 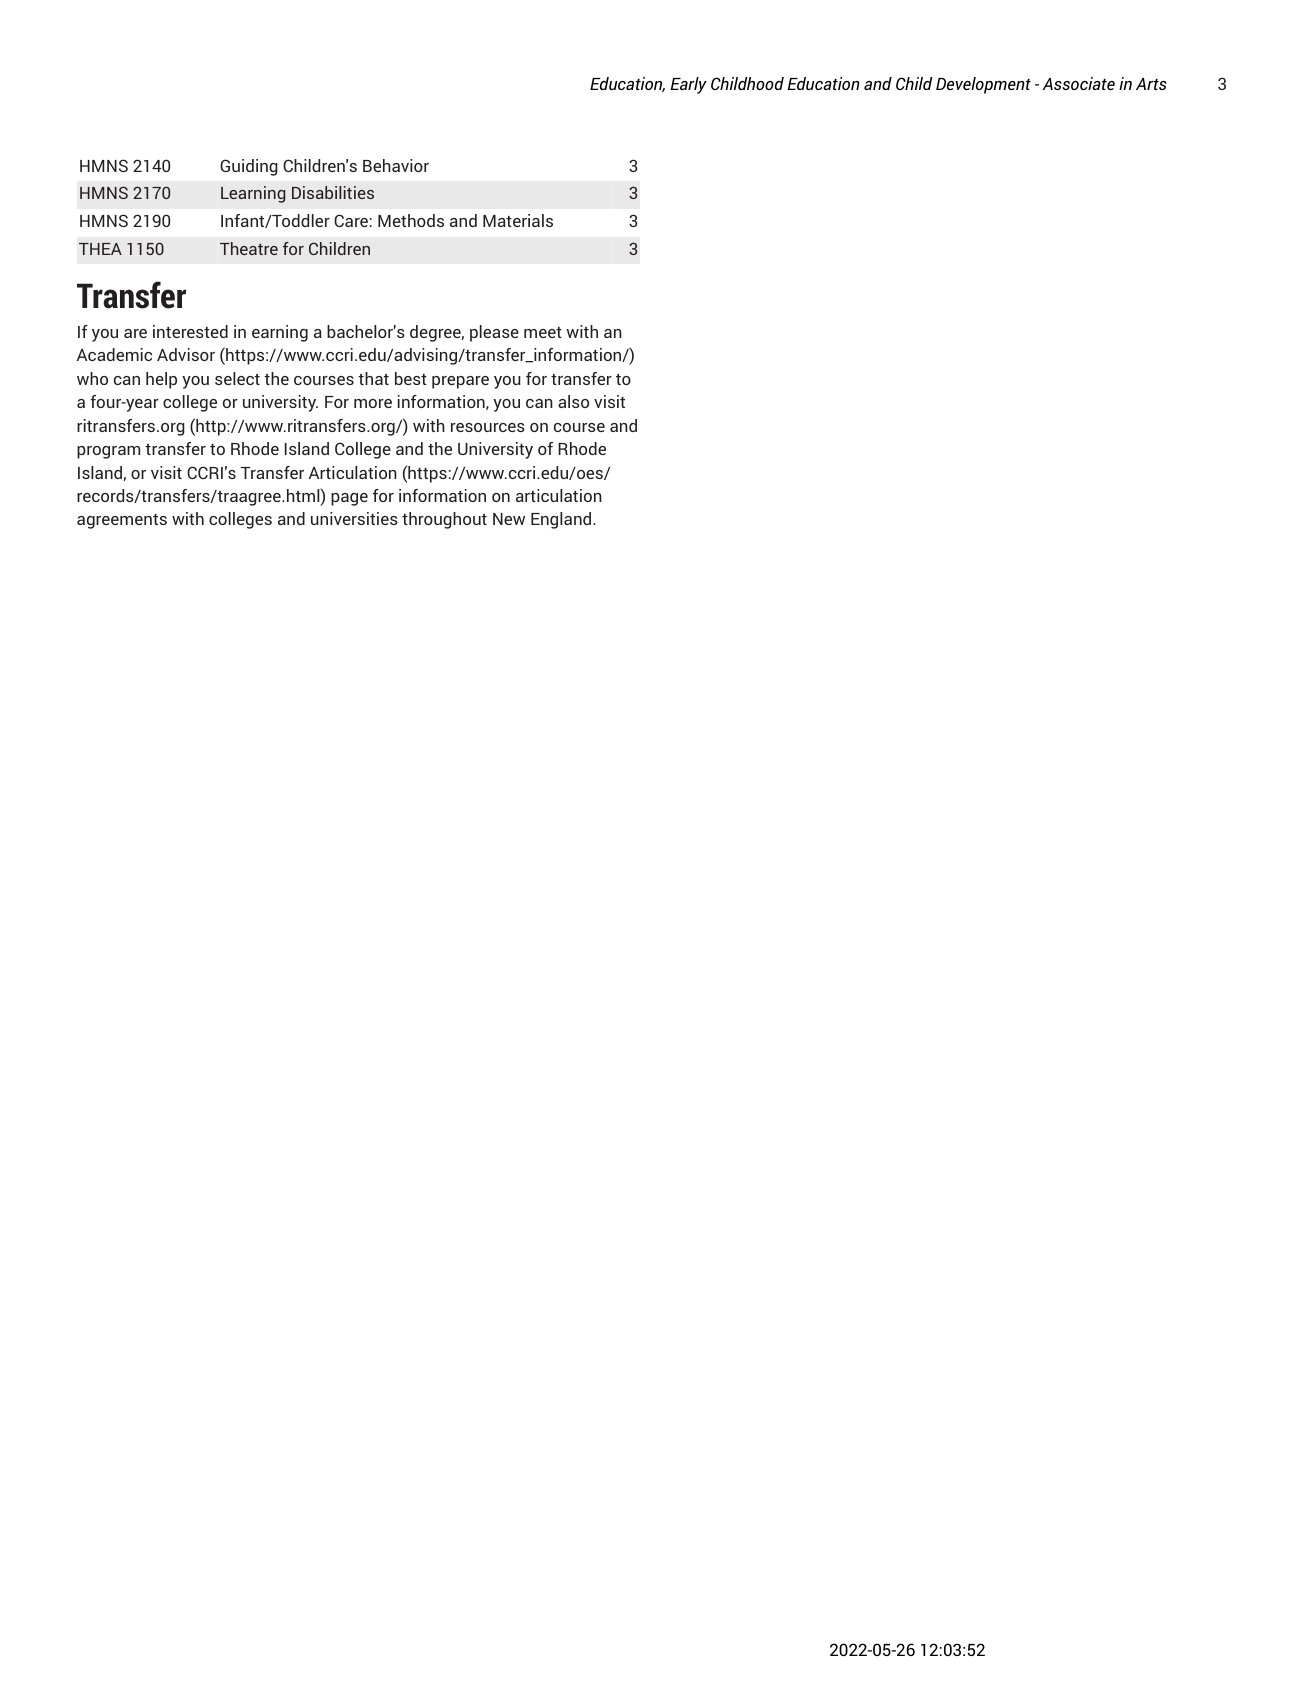 What do you see at coordinates (509, 519) in the screenshot?
I see `New` at bounding box center [509, 519].
